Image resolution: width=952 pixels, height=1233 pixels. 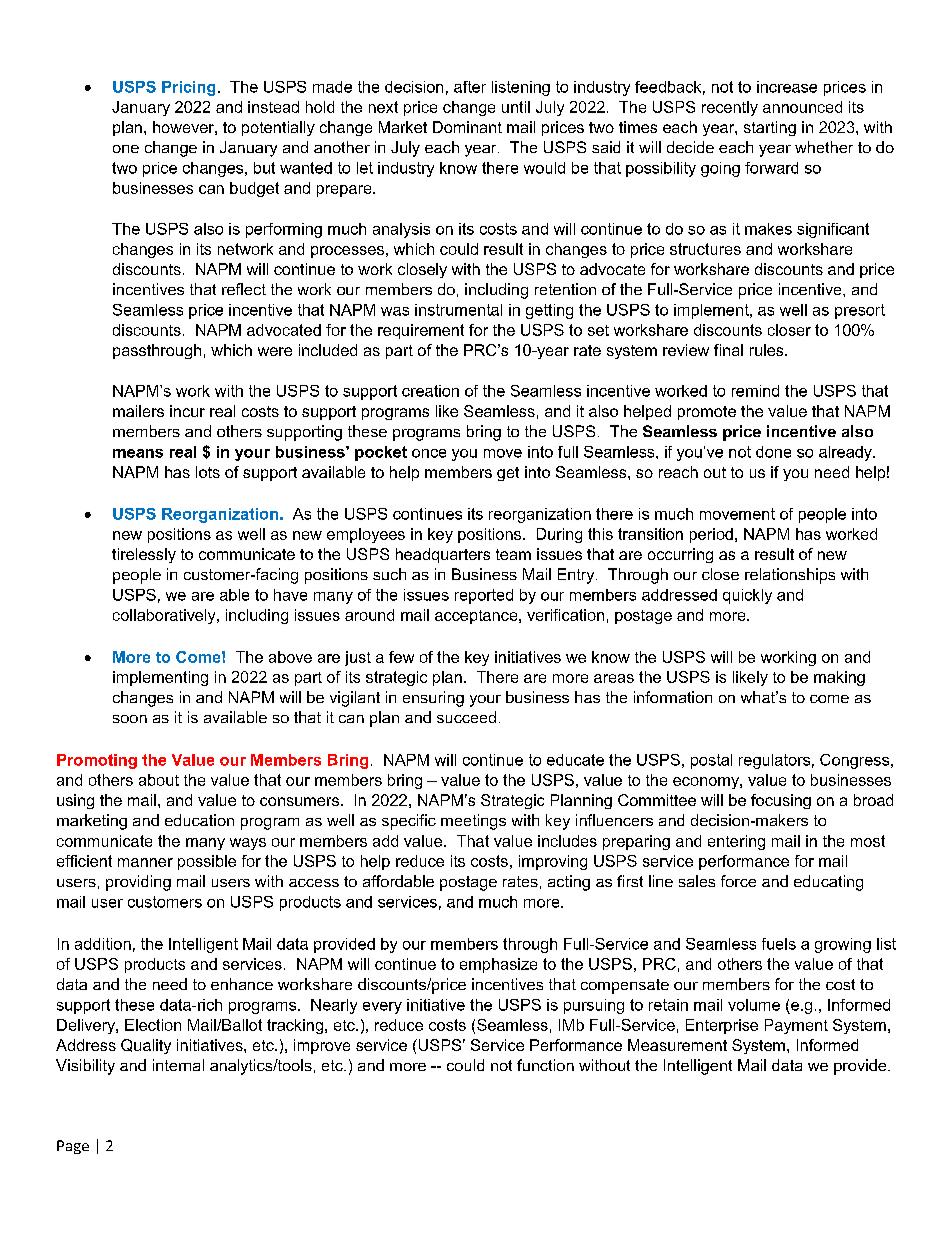 I want to click on acceptance, so click(x=477, y=617).
